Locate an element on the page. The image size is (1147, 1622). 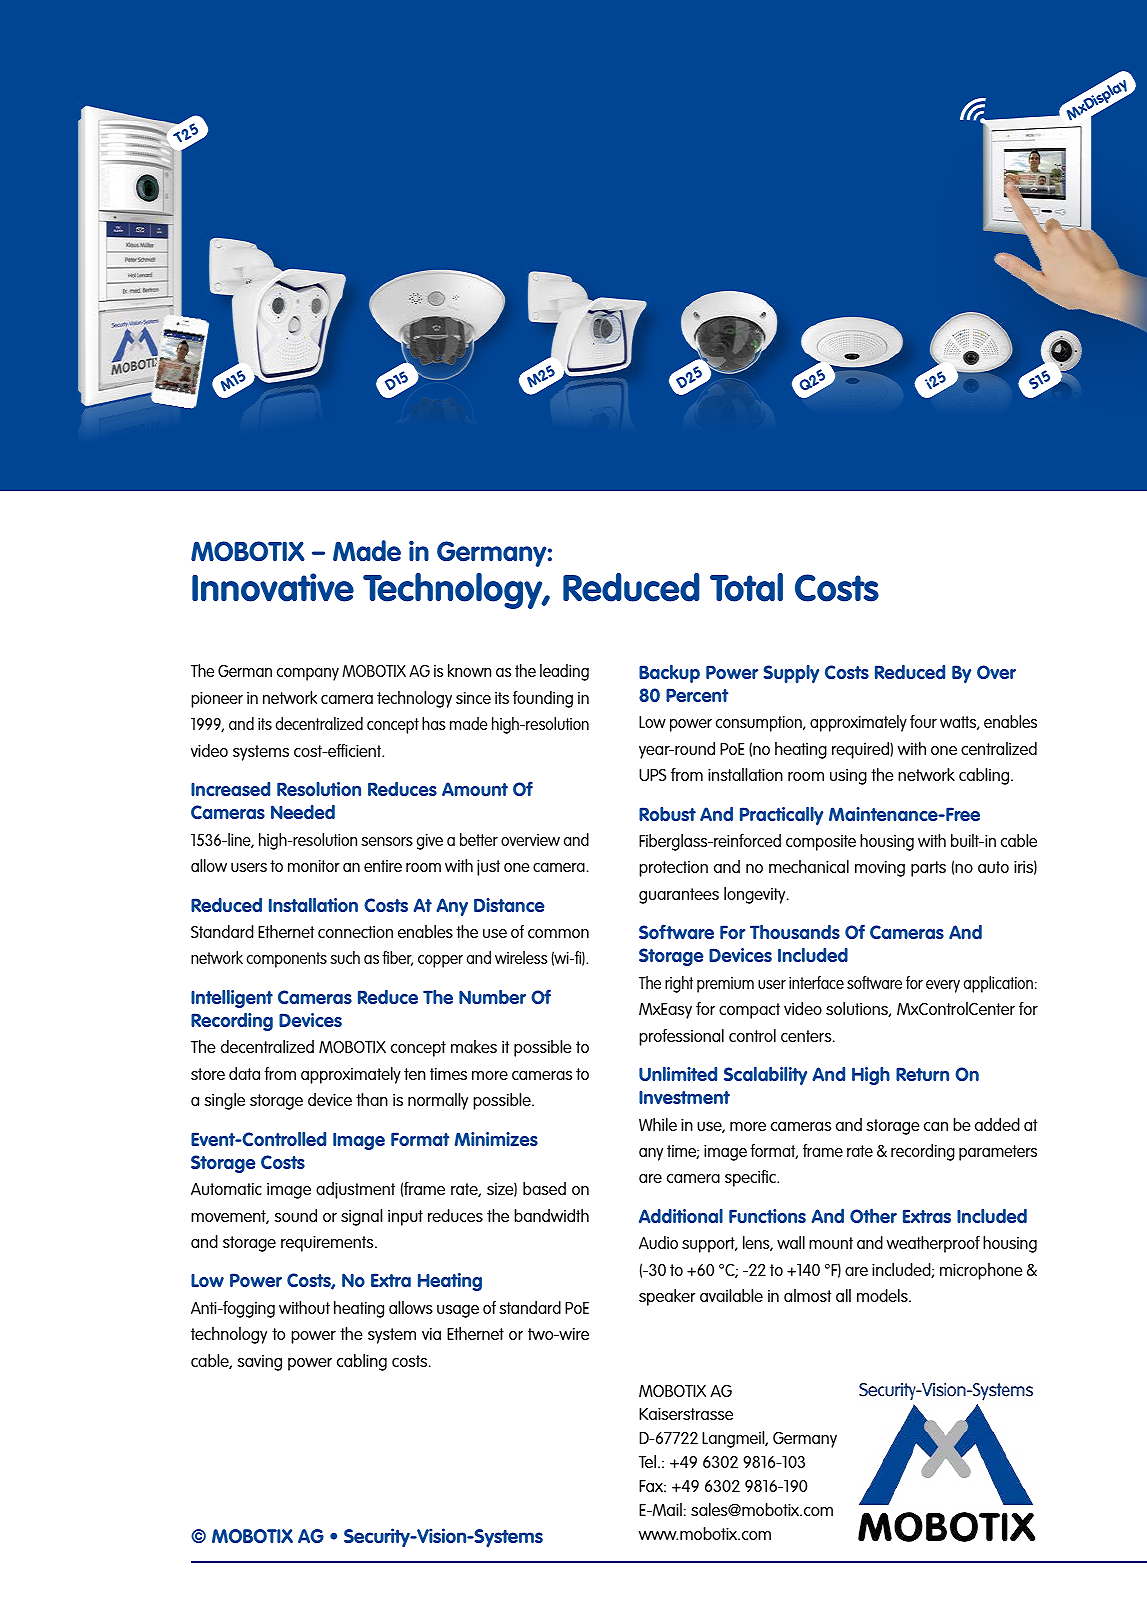
than is located at coordinates (372, 1099).
